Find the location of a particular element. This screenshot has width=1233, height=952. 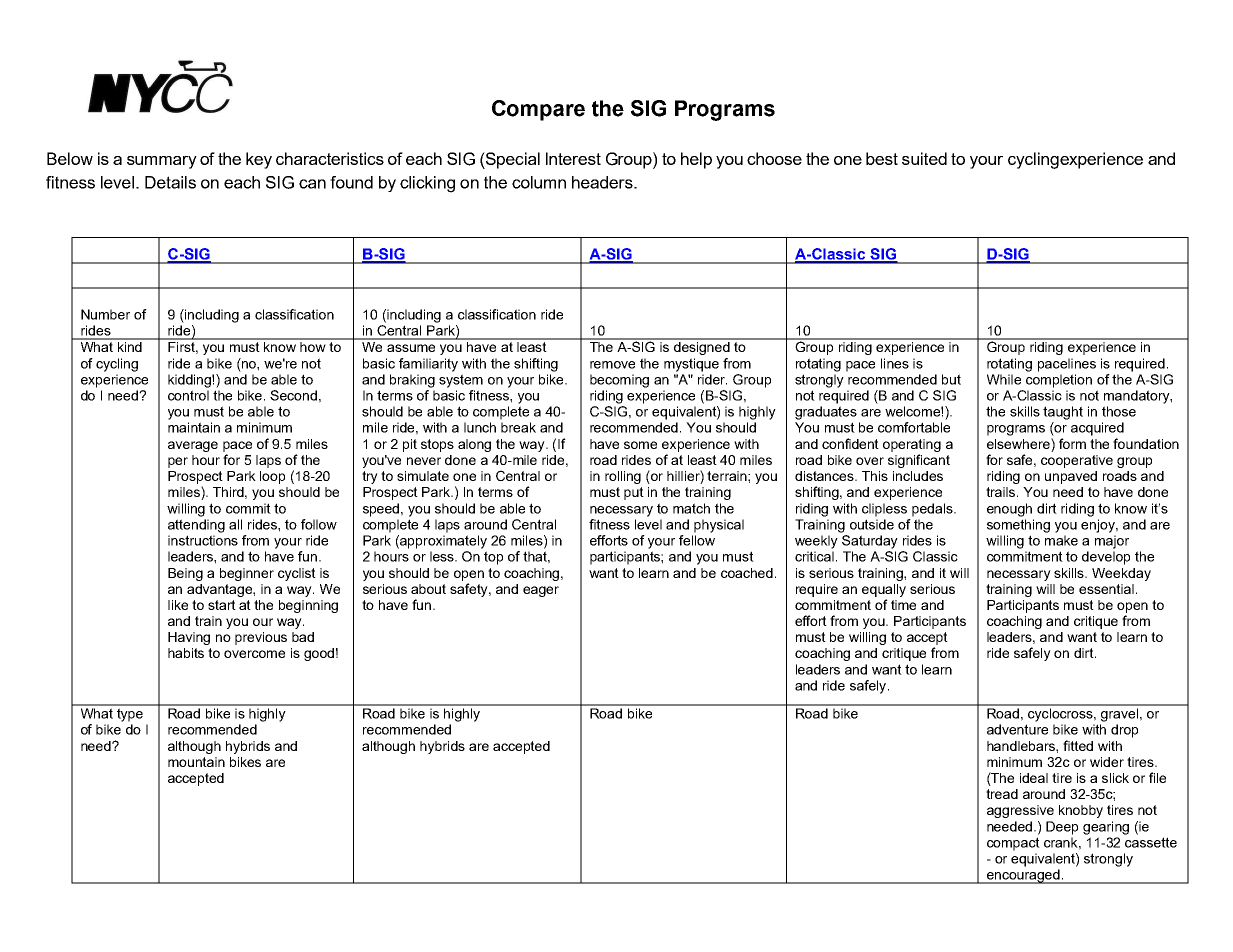

mountain is located at coordinates (196, 762).
